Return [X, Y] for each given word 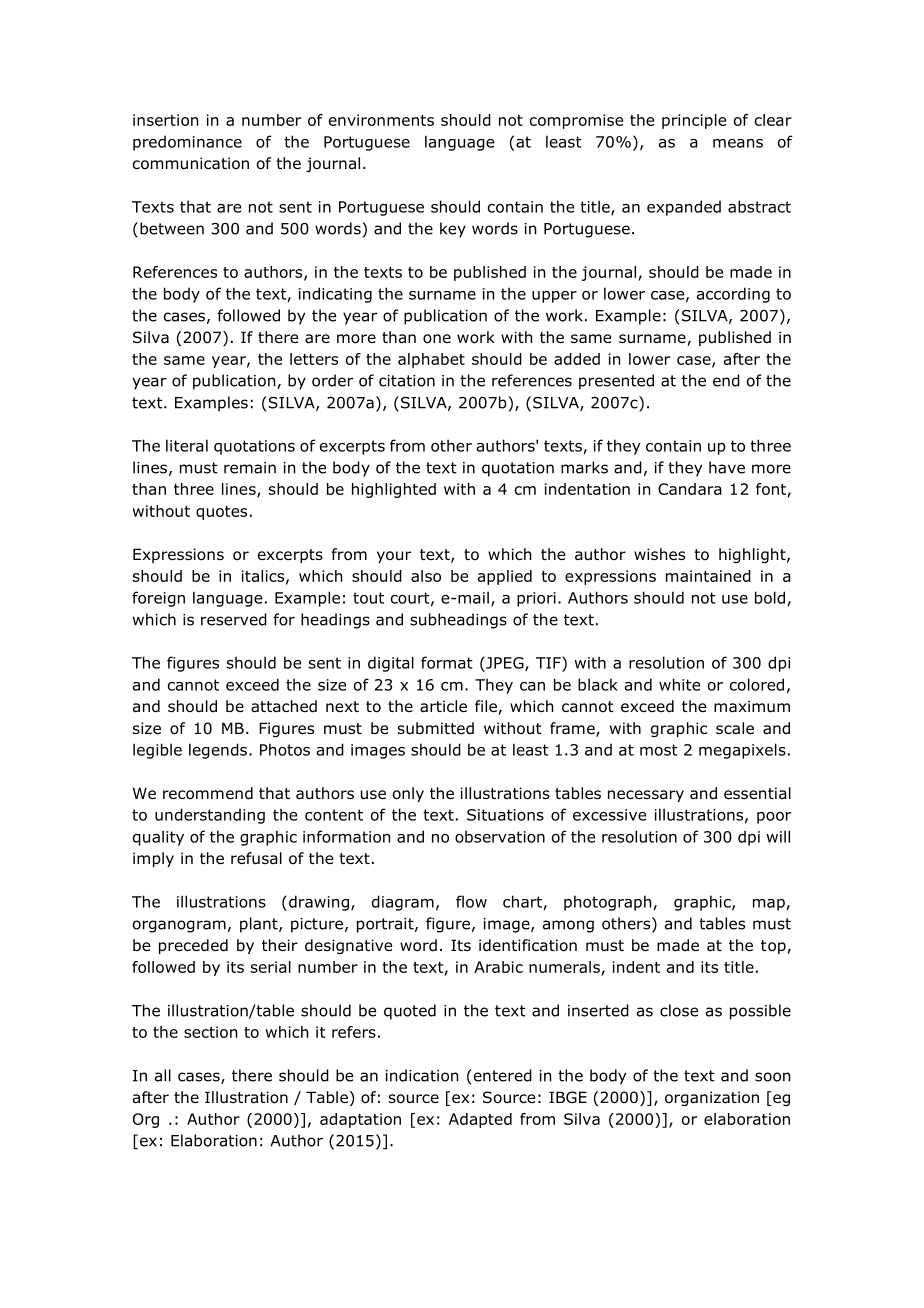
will [778, 836]
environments [381, 120]
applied [505, 577]
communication [191, 163]
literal [187, 445]
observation [500, 836]
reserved [234, 619]
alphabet [431, 360]
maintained [708, 576]
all [163, 1075]
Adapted [480, 1120]
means [738, 143]
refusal [256, 858]
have [727, 467]
